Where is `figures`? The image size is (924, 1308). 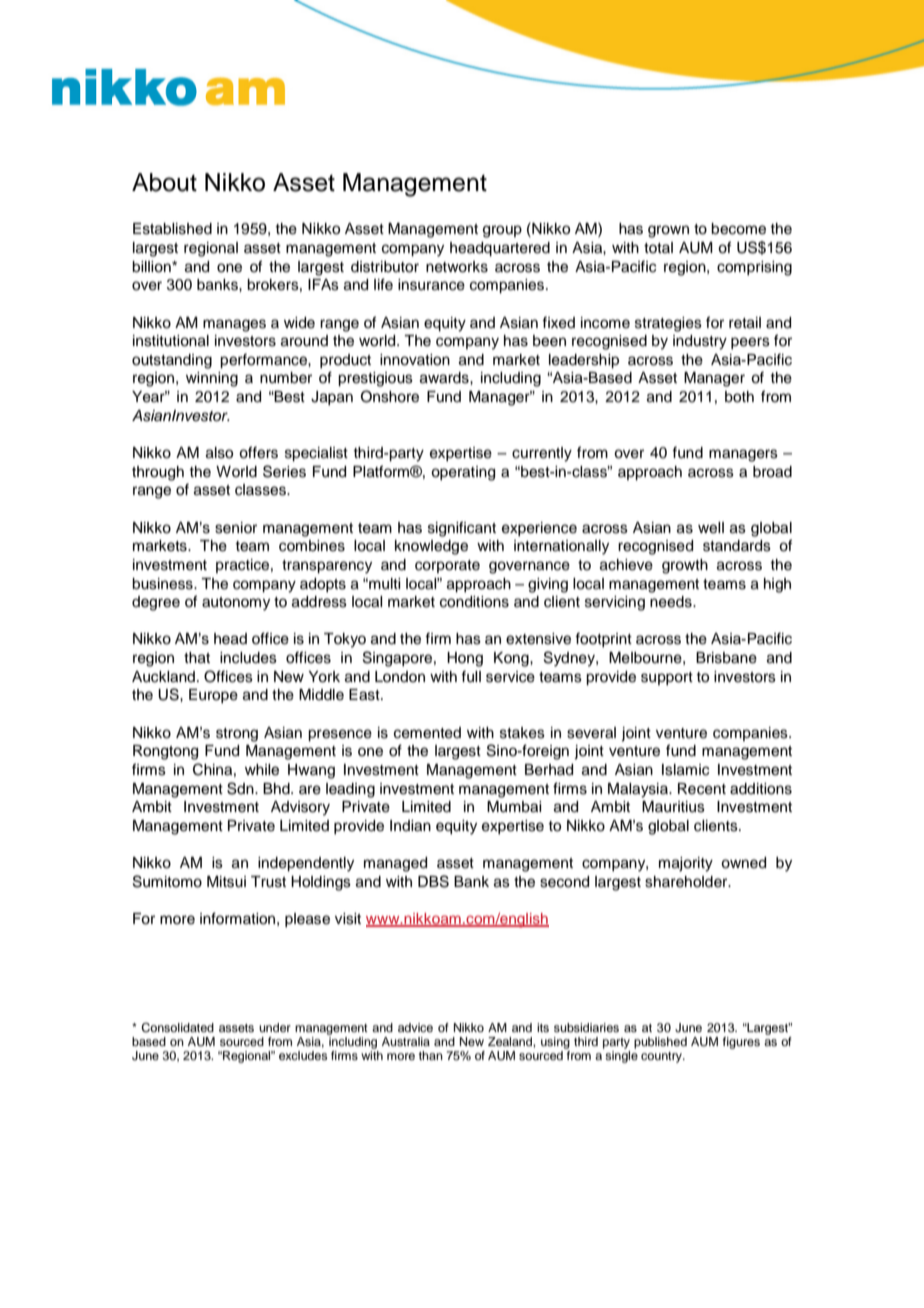
figures is located at coordinates (741, 1043).
